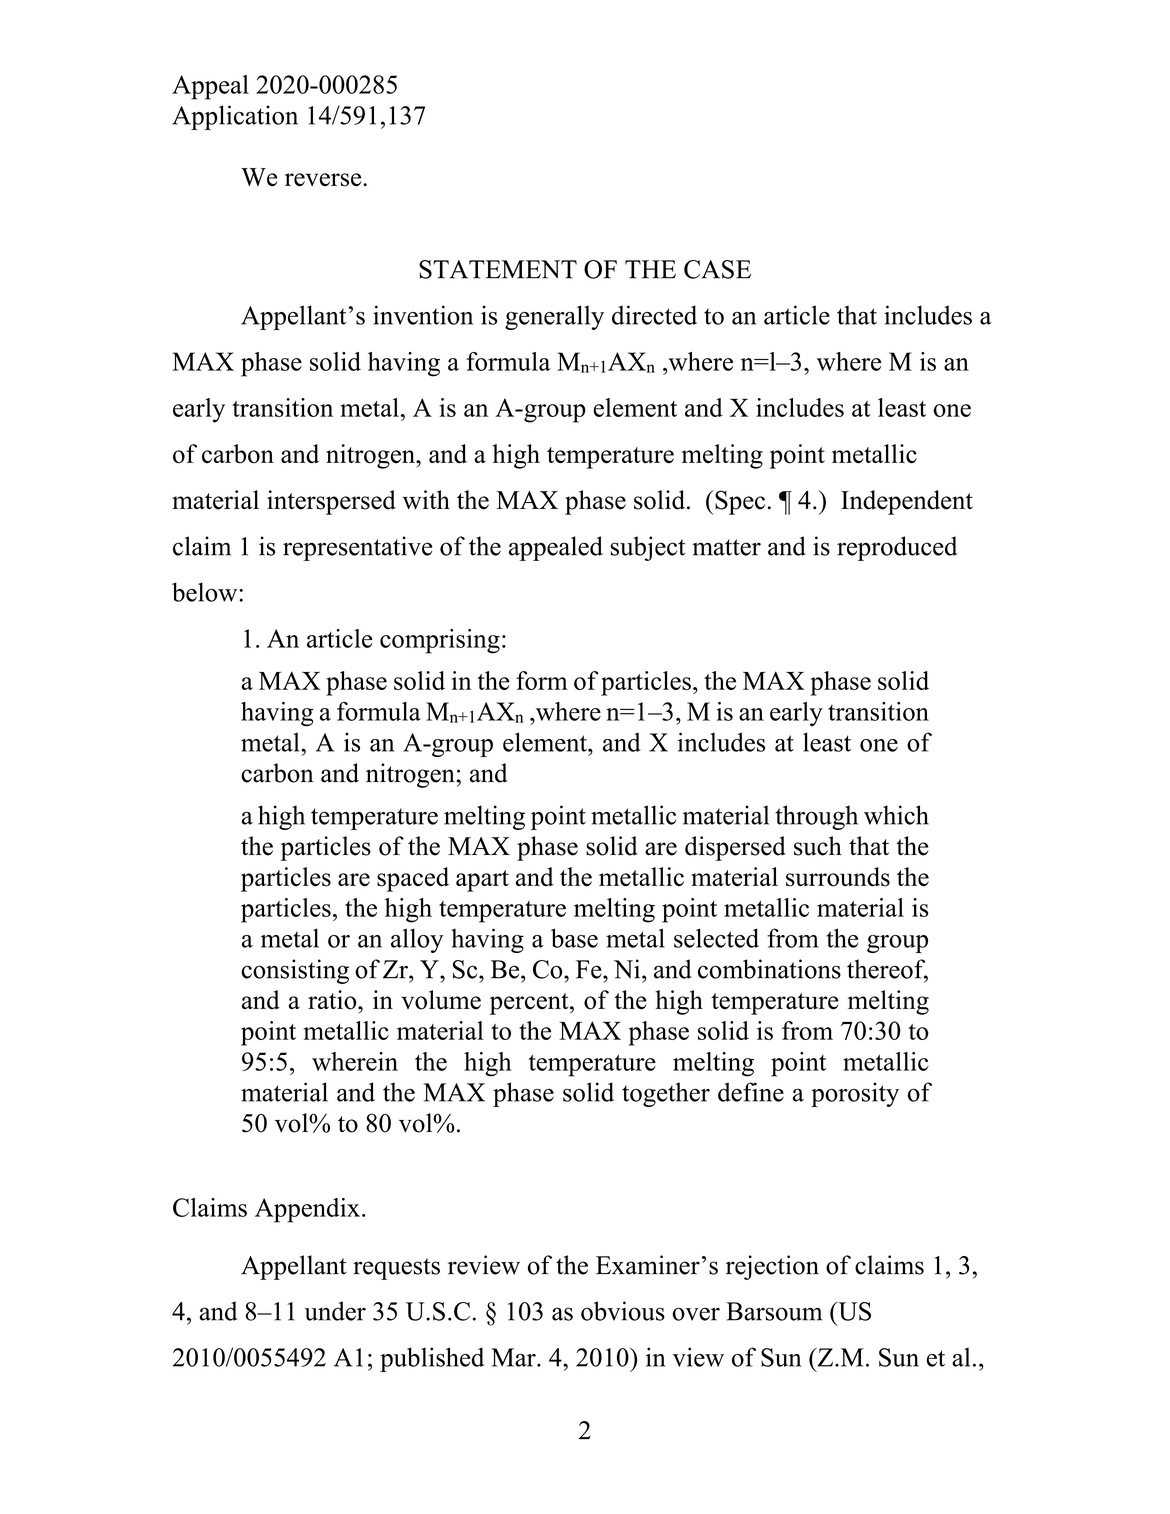 The height and width of the image is (1514, 1170). What do you see at coordinates (324, 180) in the image?
I see `reverse` at bounding box center [324, 180].
